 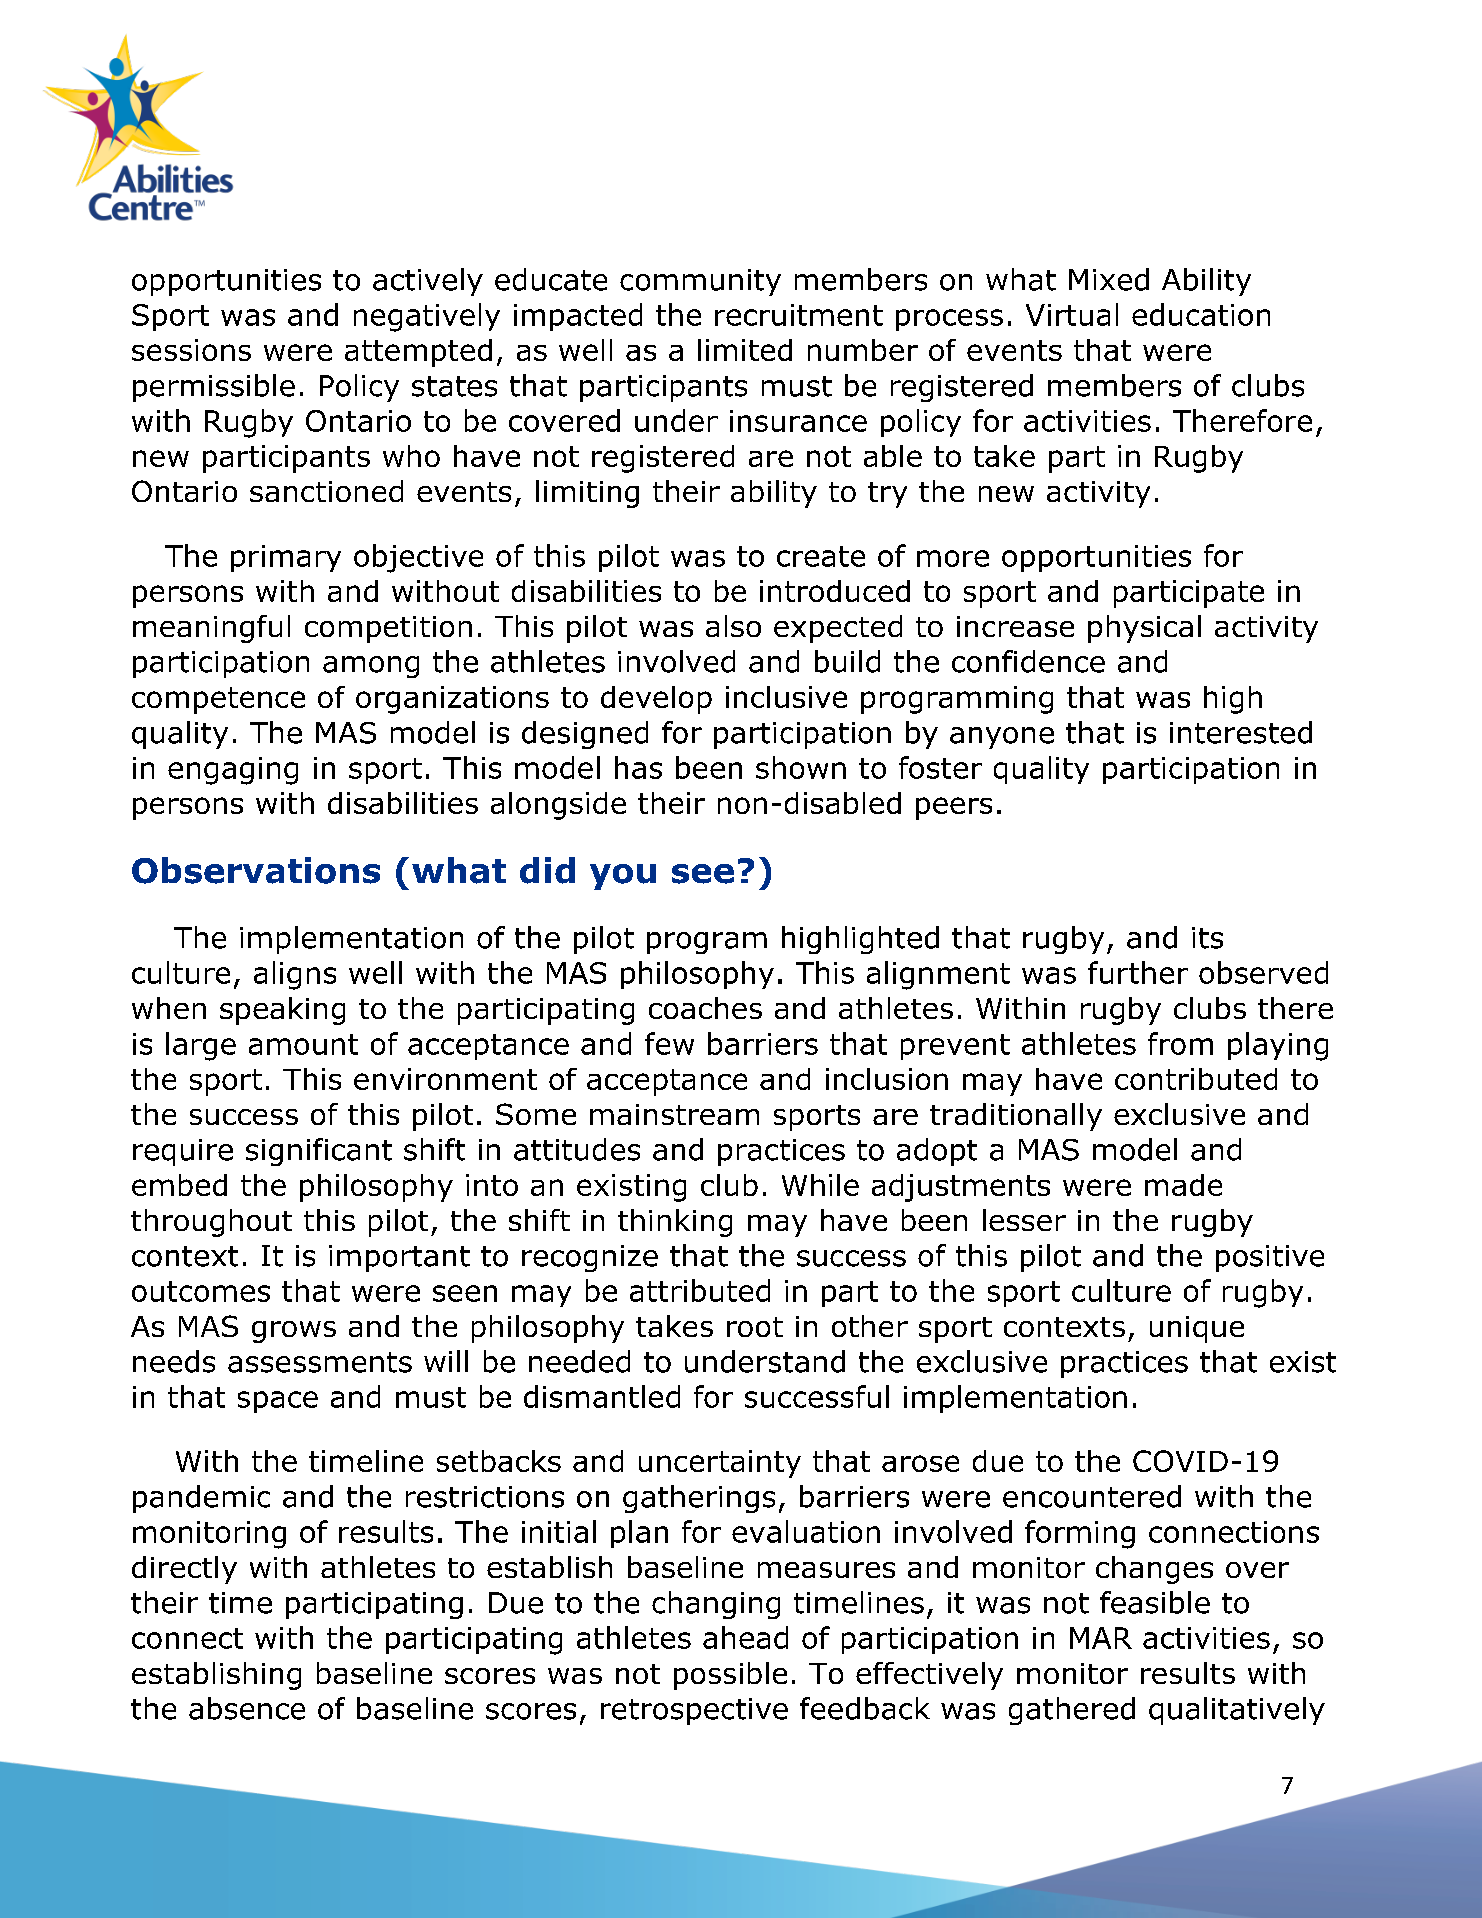 What do you see at coordinates (675, 1223) in the document?
I see `thinking` at bounding box center [675, 1223].
